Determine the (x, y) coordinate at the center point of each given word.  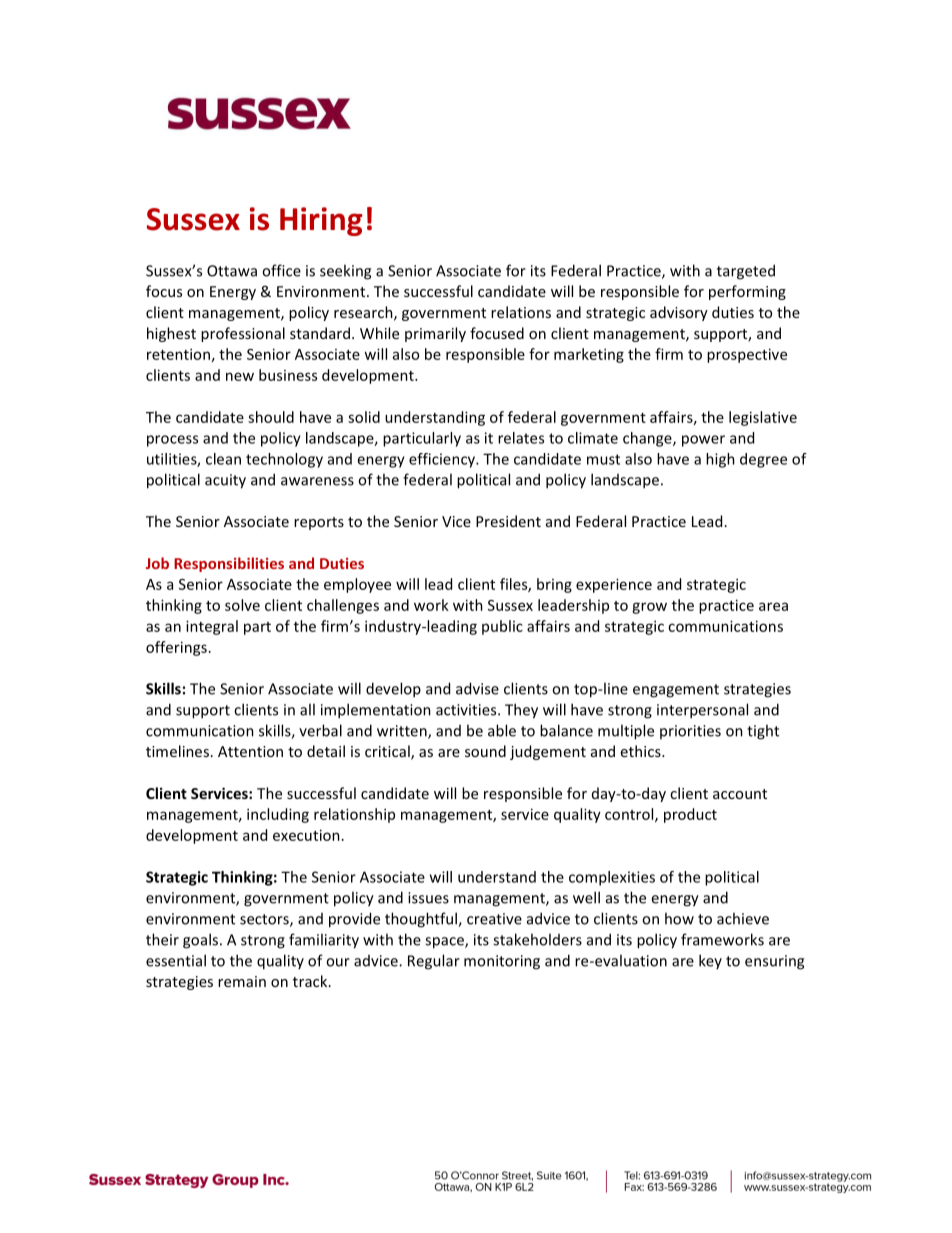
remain (242, 981)
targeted (746, 272)
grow (649, 608)
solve (242, 605)
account (740, 794)
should (271, 417)
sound (485, 751)
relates (521, 438)
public (502, 627)
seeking (345, 272)
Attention (250, 751)
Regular (434, 962)
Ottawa (232, 271)
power (703, 441)
